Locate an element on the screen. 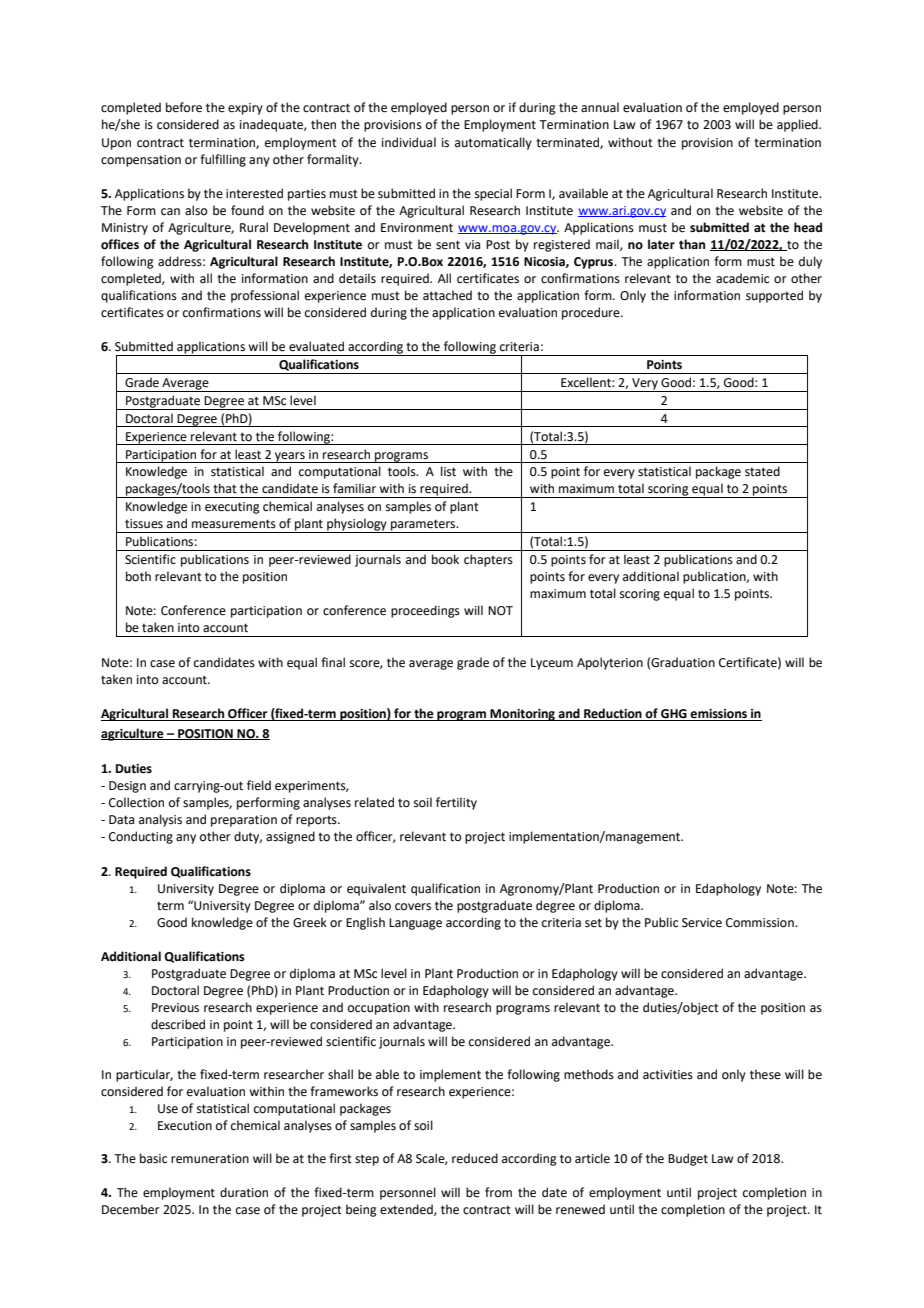  analysis is located at coordinates (160, 820).
